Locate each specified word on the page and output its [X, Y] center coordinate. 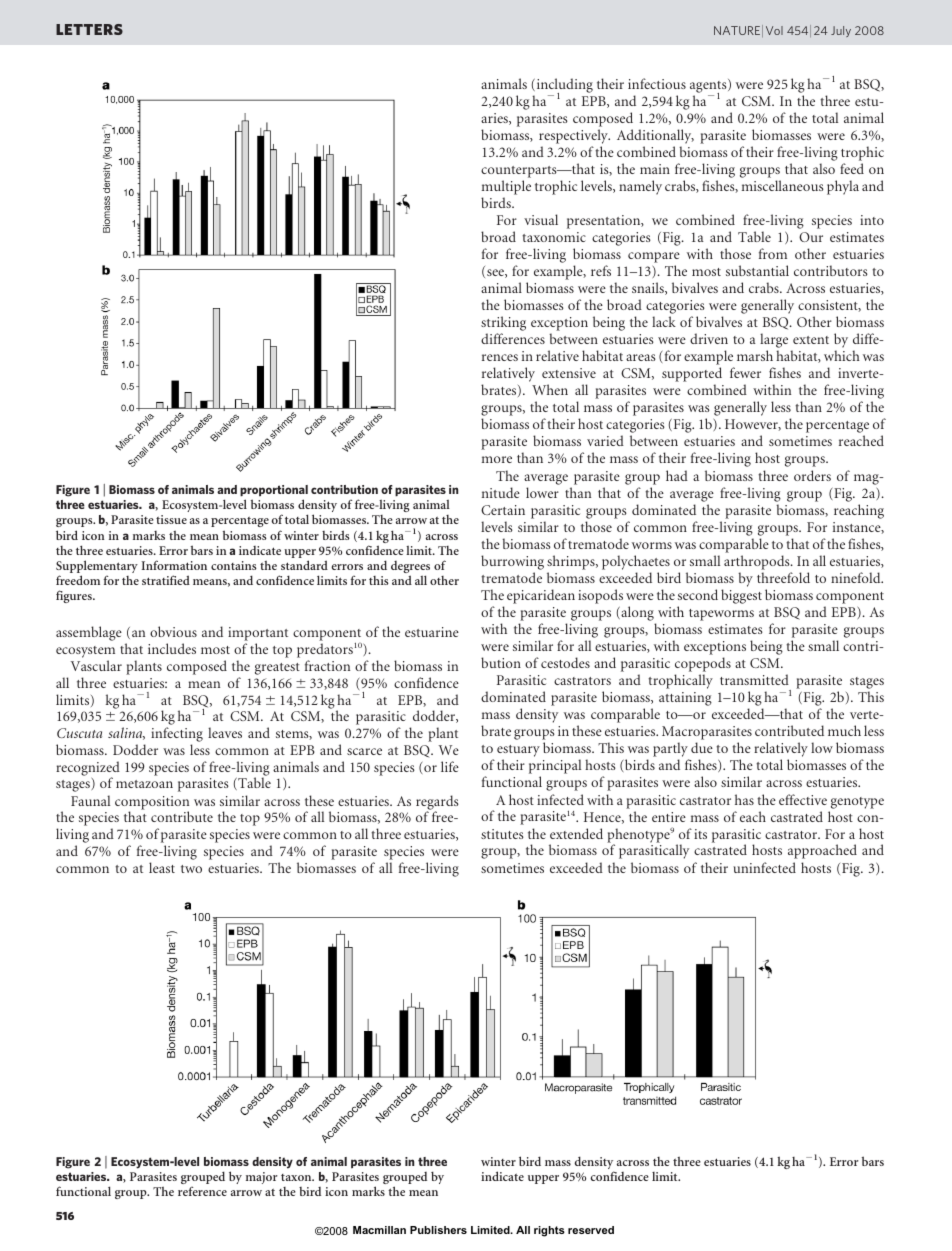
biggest [741, 596]
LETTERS [89, 29]
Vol [774, 30]
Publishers [438, 1230]
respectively [574, 138]
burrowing [512, 562]
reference [202, 1191]
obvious [173, 631]
